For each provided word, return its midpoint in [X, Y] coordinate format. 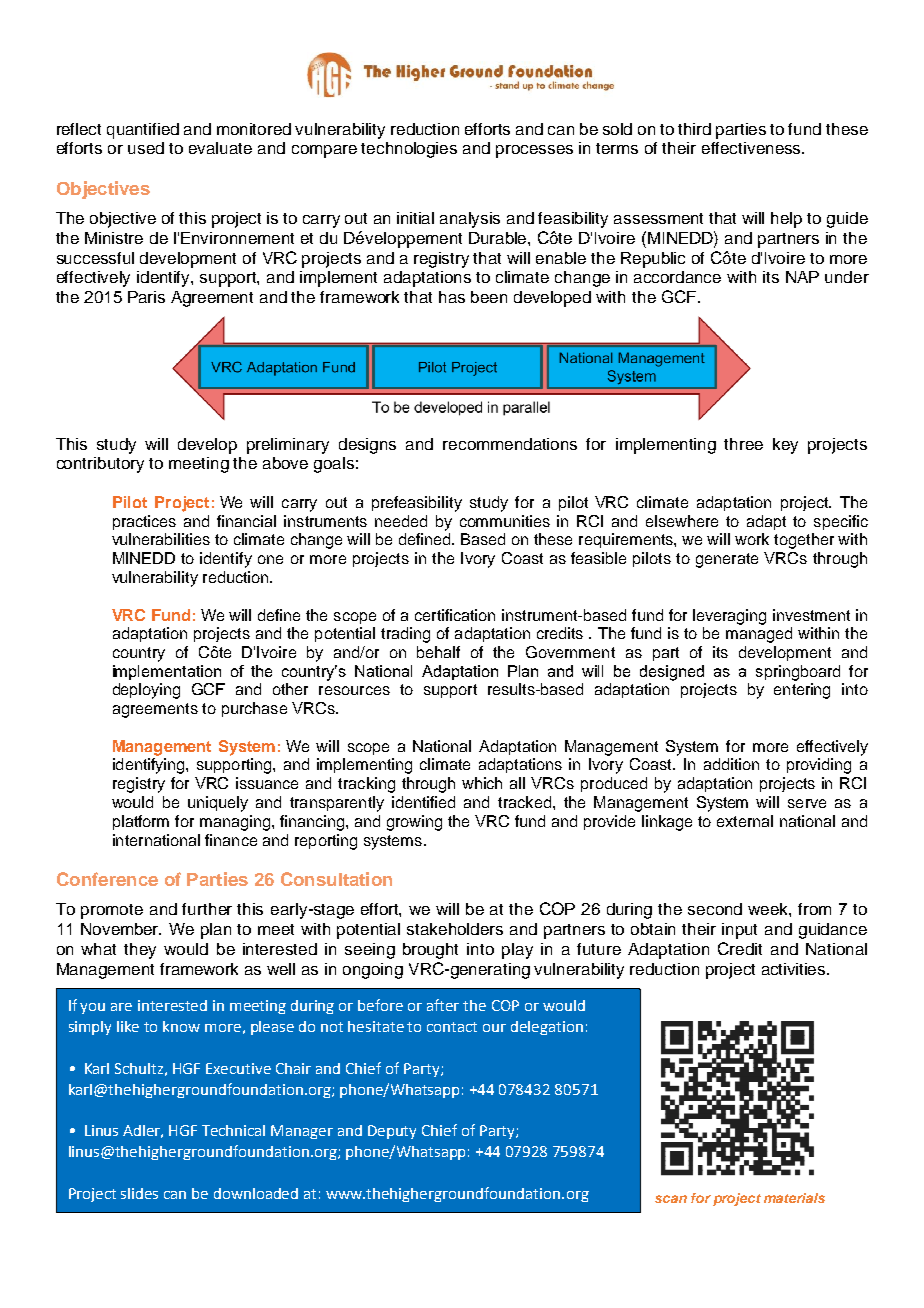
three [743, 444]
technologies [409, 150]
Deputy [392, 1132]
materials [794, 1198]
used [146, 148]
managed [759, 635]
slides [139, 1193]
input [739, 931]
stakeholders [455, 929]
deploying [146, 691]
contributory [100, 465]
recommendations [510, 444]
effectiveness [752, 148]
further [207, 909]
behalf [438, 652]
